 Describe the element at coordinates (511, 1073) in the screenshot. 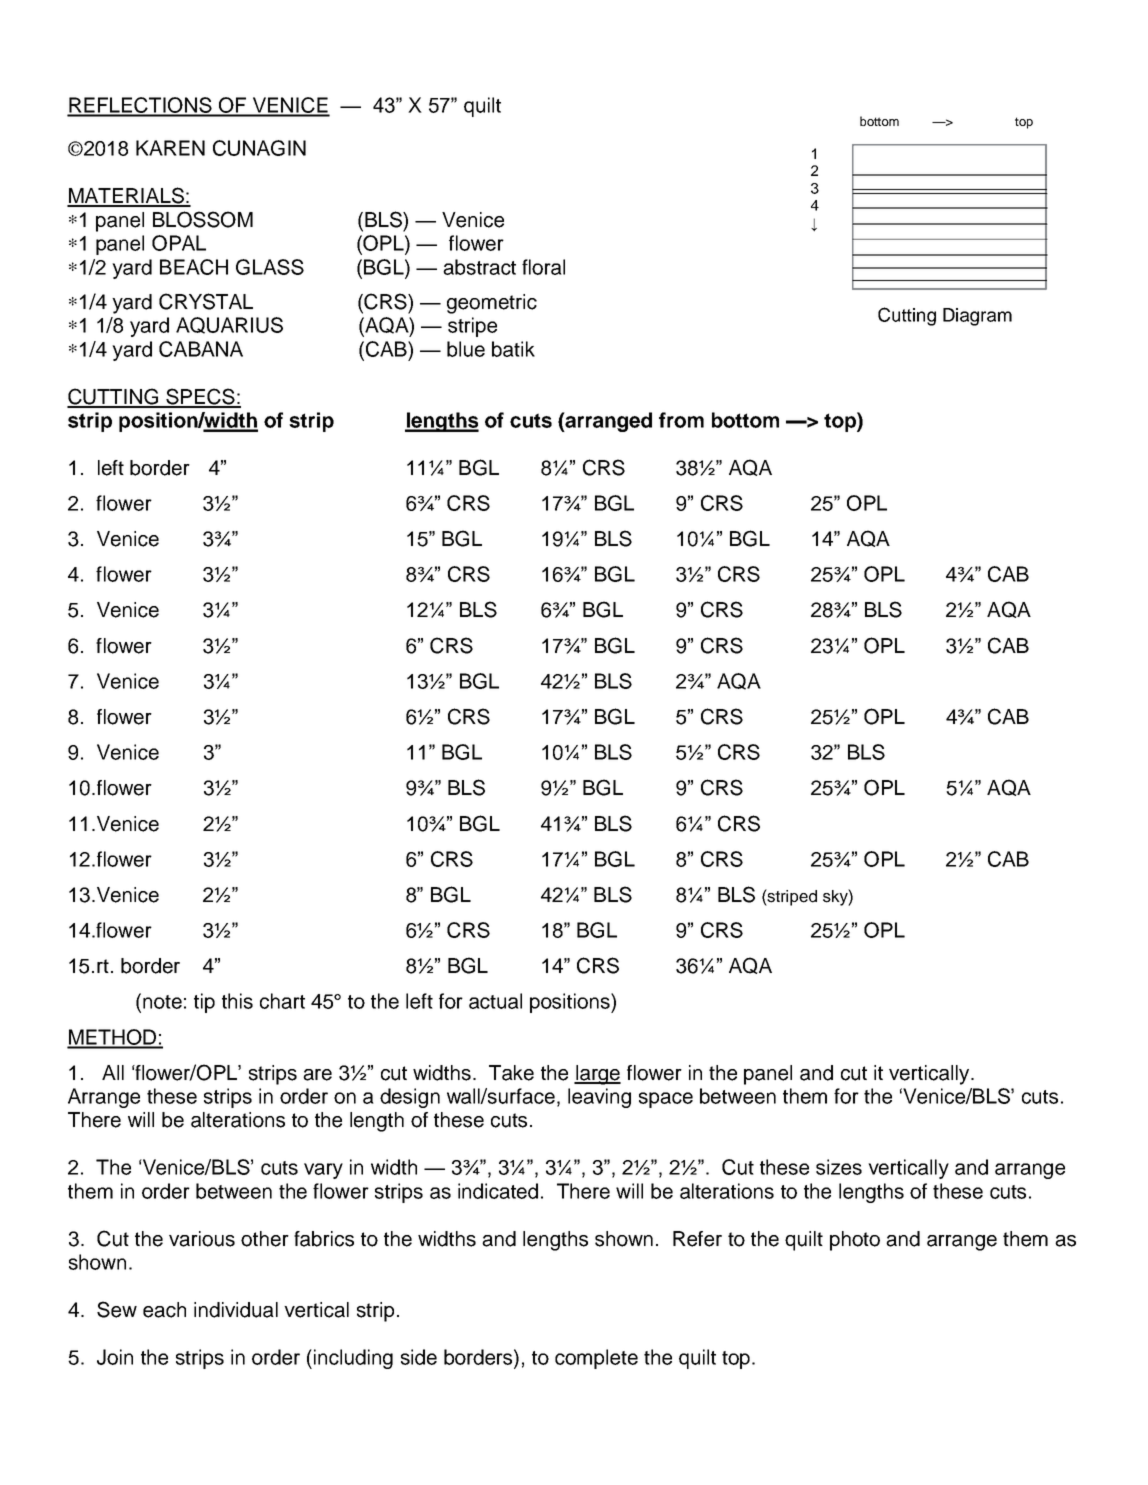

I see `Take` at that location.
